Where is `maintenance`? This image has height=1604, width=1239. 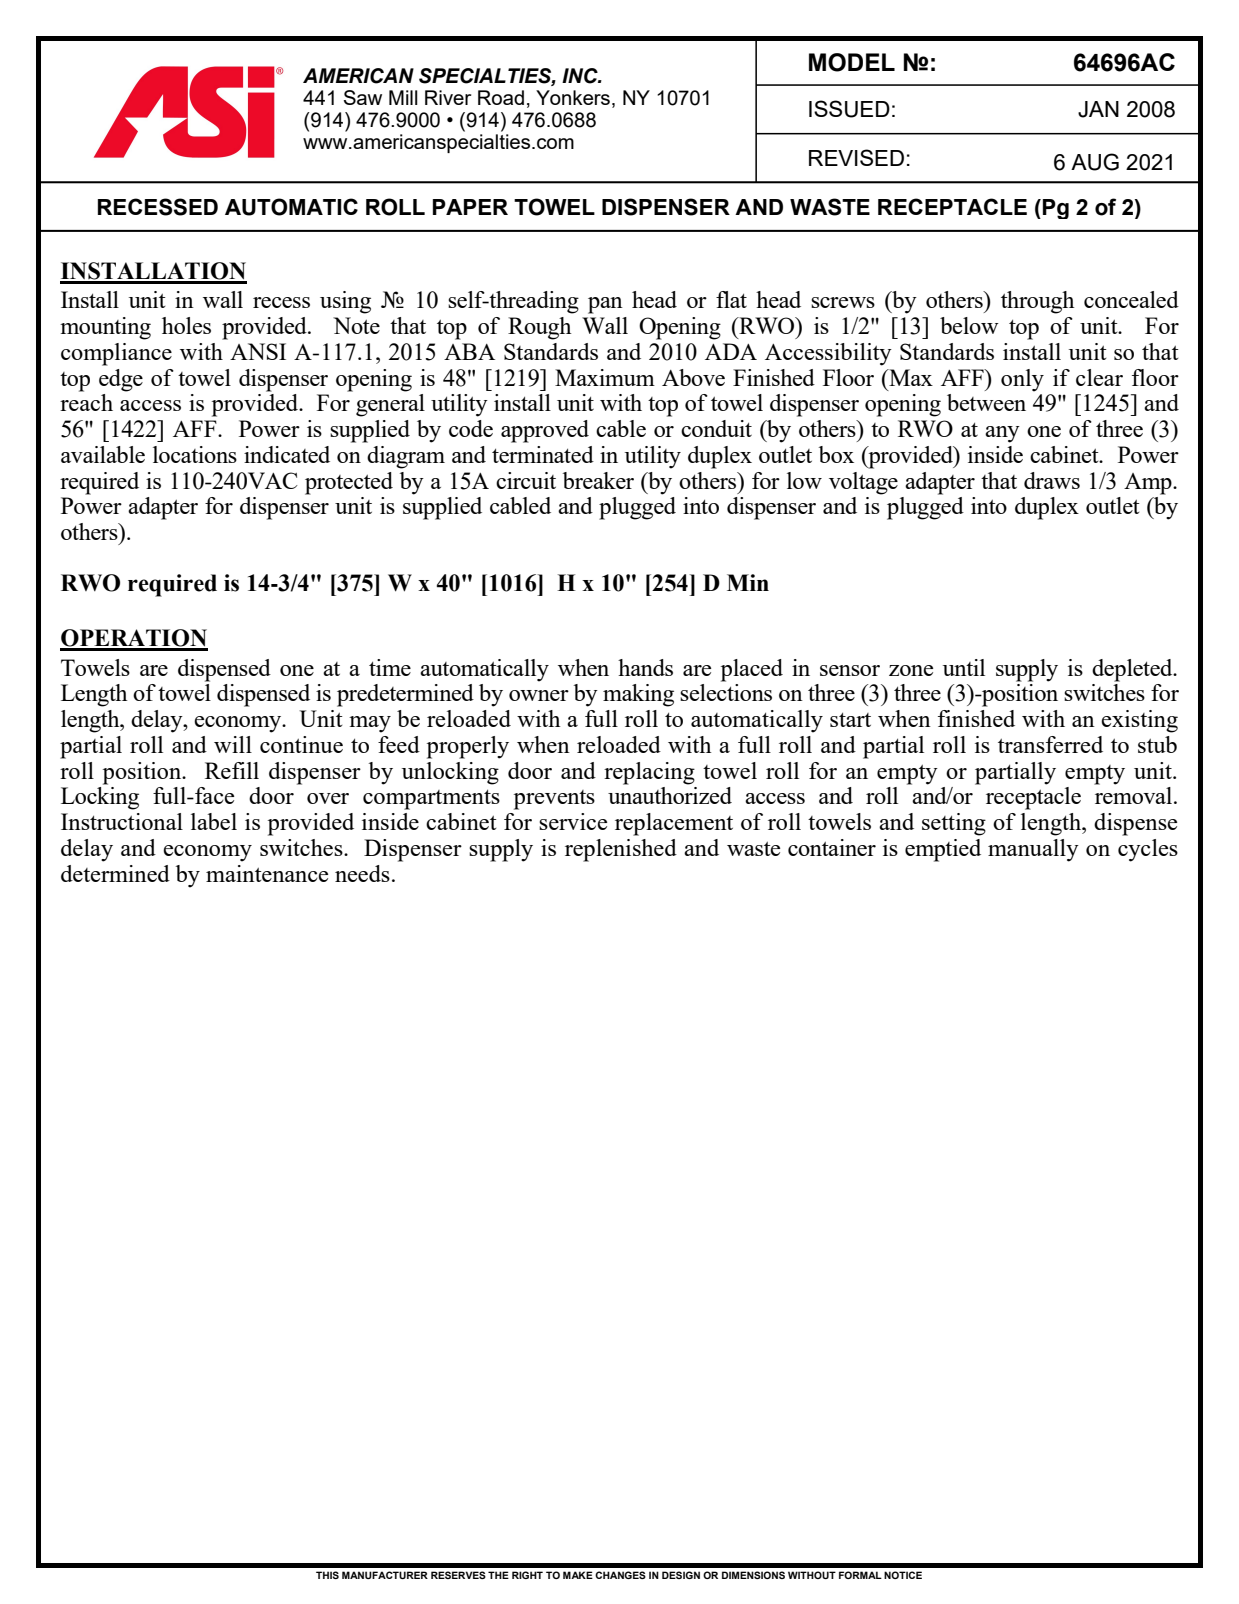 maintenance is located at coordinates (267, 873).
